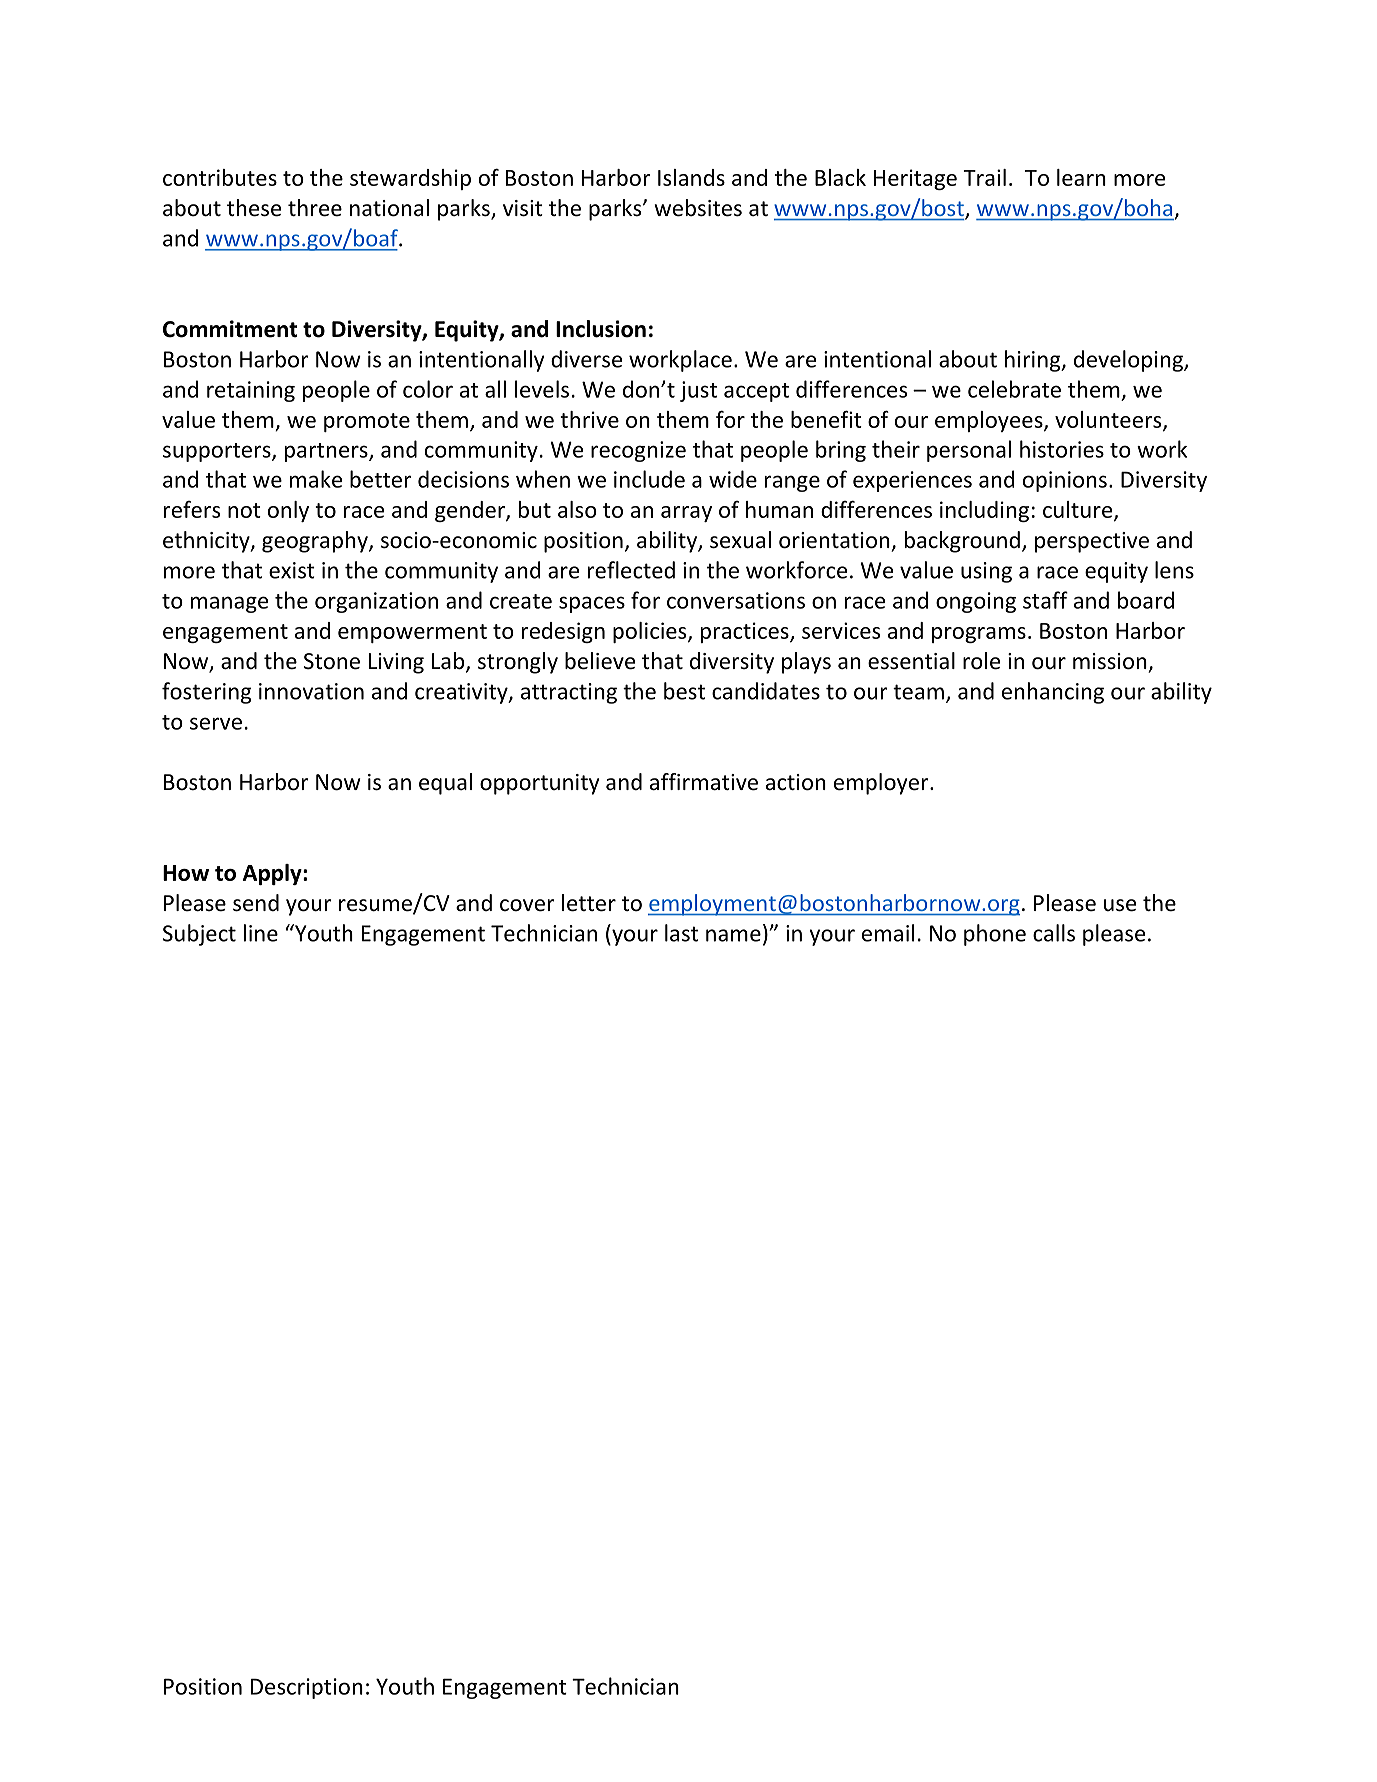 The width and height of the screenshot is (1377, 1782). Describe the element at coordinates (681, 933) in the screenshot. I see `last` at that location.
